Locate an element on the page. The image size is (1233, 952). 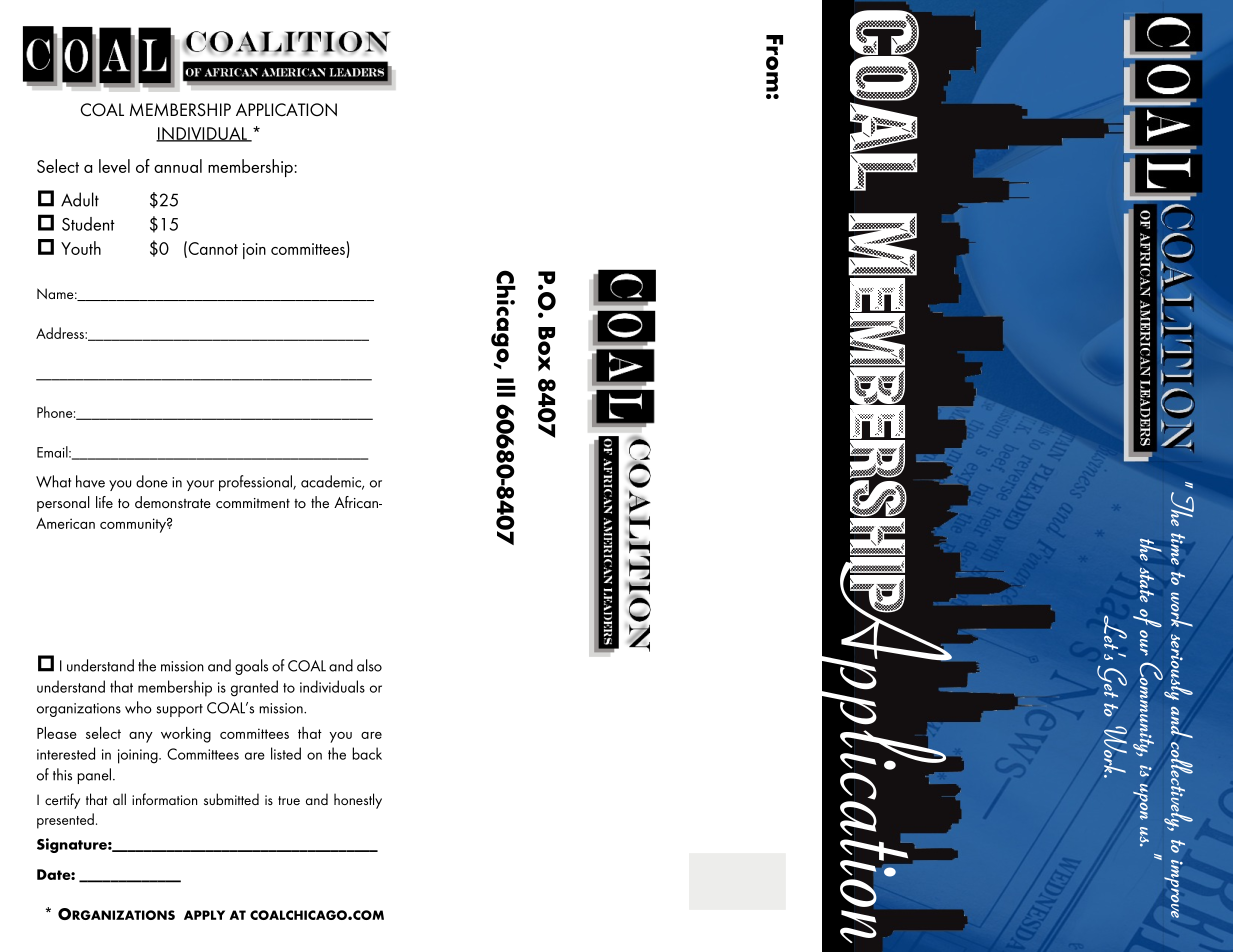
life is located at coordinates (104, 502).
